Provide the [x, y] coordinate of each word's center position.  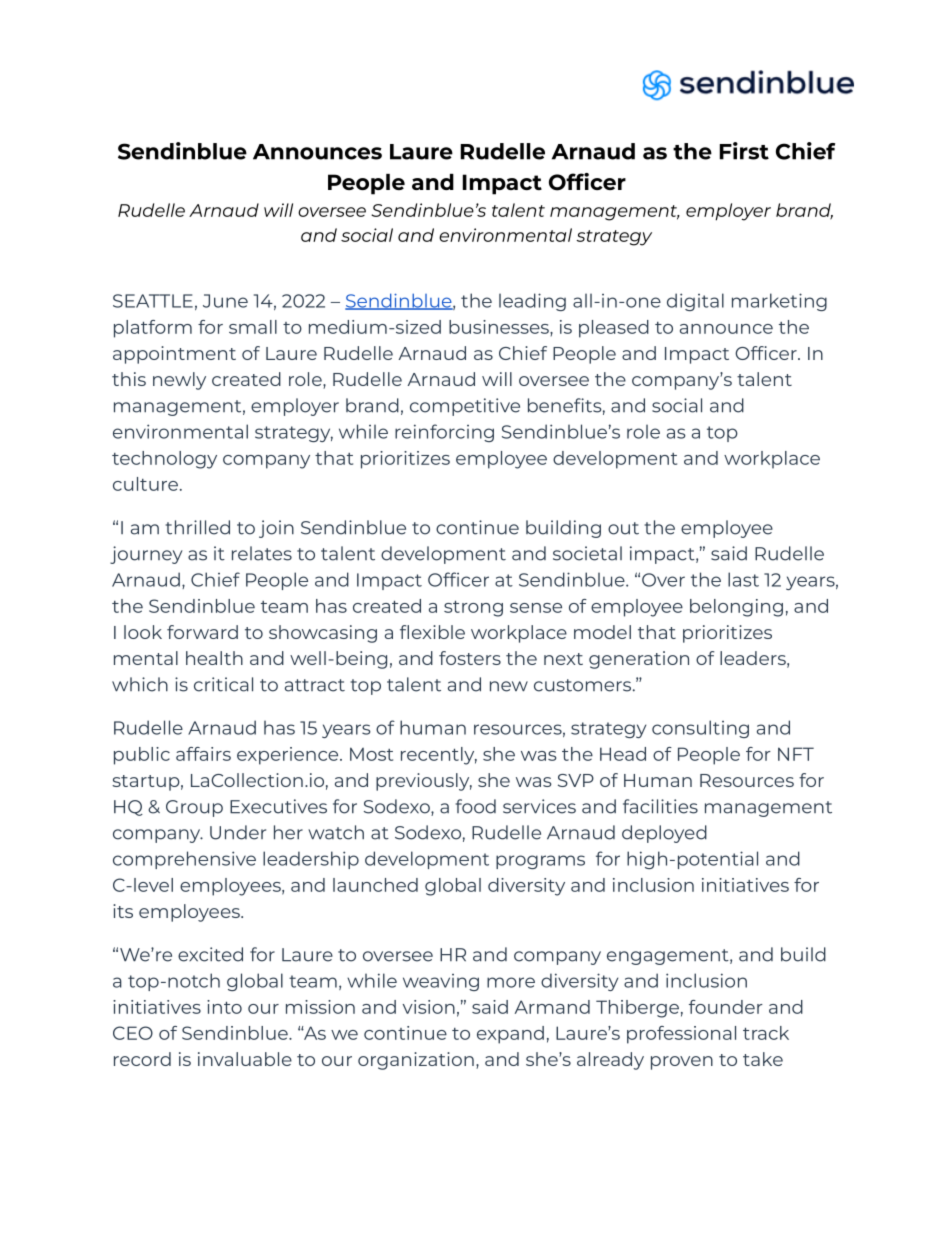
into [224, 1007]
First [744, 151]
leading [532, 302]
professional [681, 1035]
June [225, 301]
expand [510, 1035]
